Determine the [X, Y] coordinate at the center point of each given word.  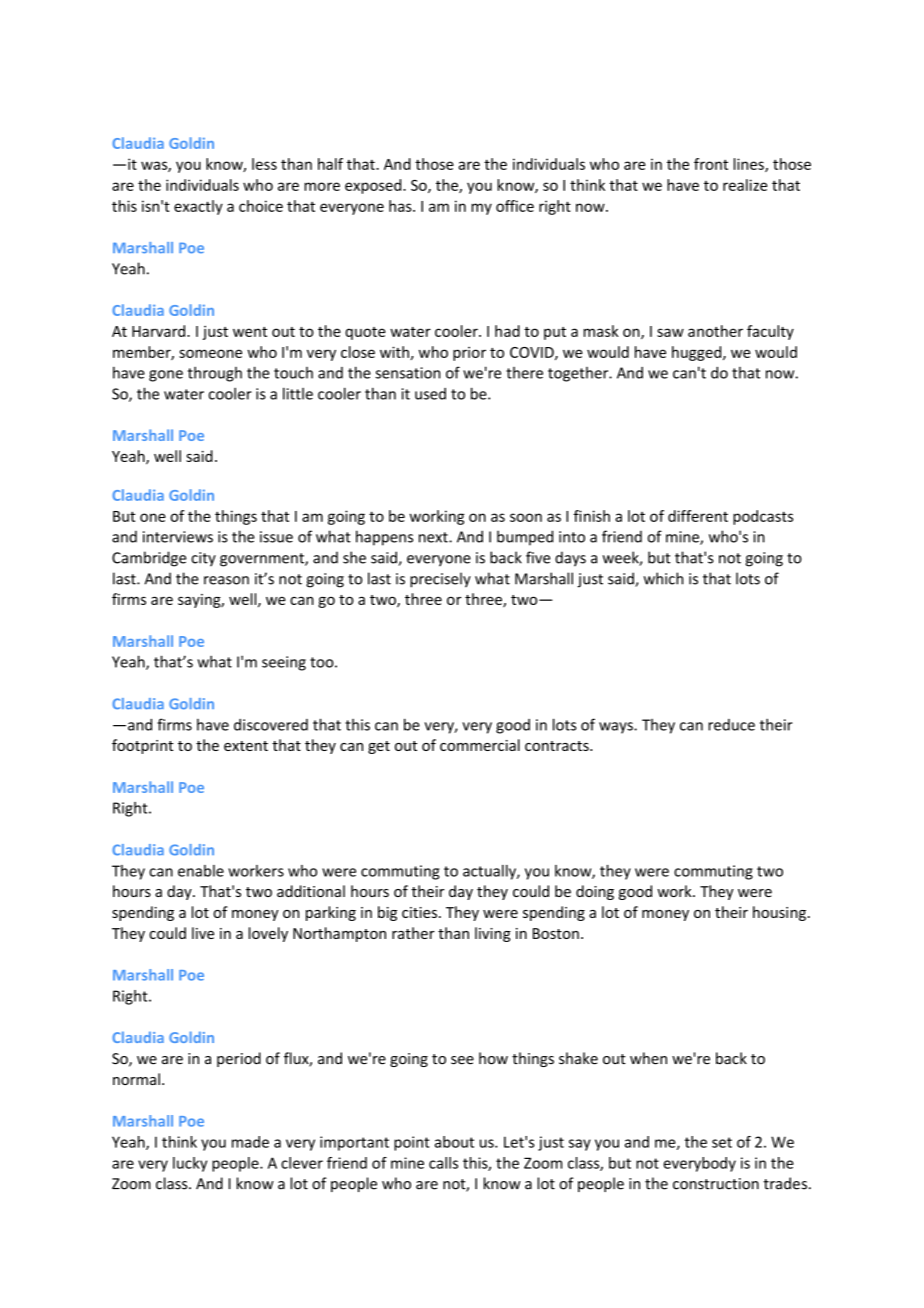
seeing [284, 663]
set [722, 1142]
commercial [480, 745]
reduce [731, 725]
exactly [198, 207]
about [454, 1142]
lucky [190, 1164]
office [515, 206]
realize [745, 185]
